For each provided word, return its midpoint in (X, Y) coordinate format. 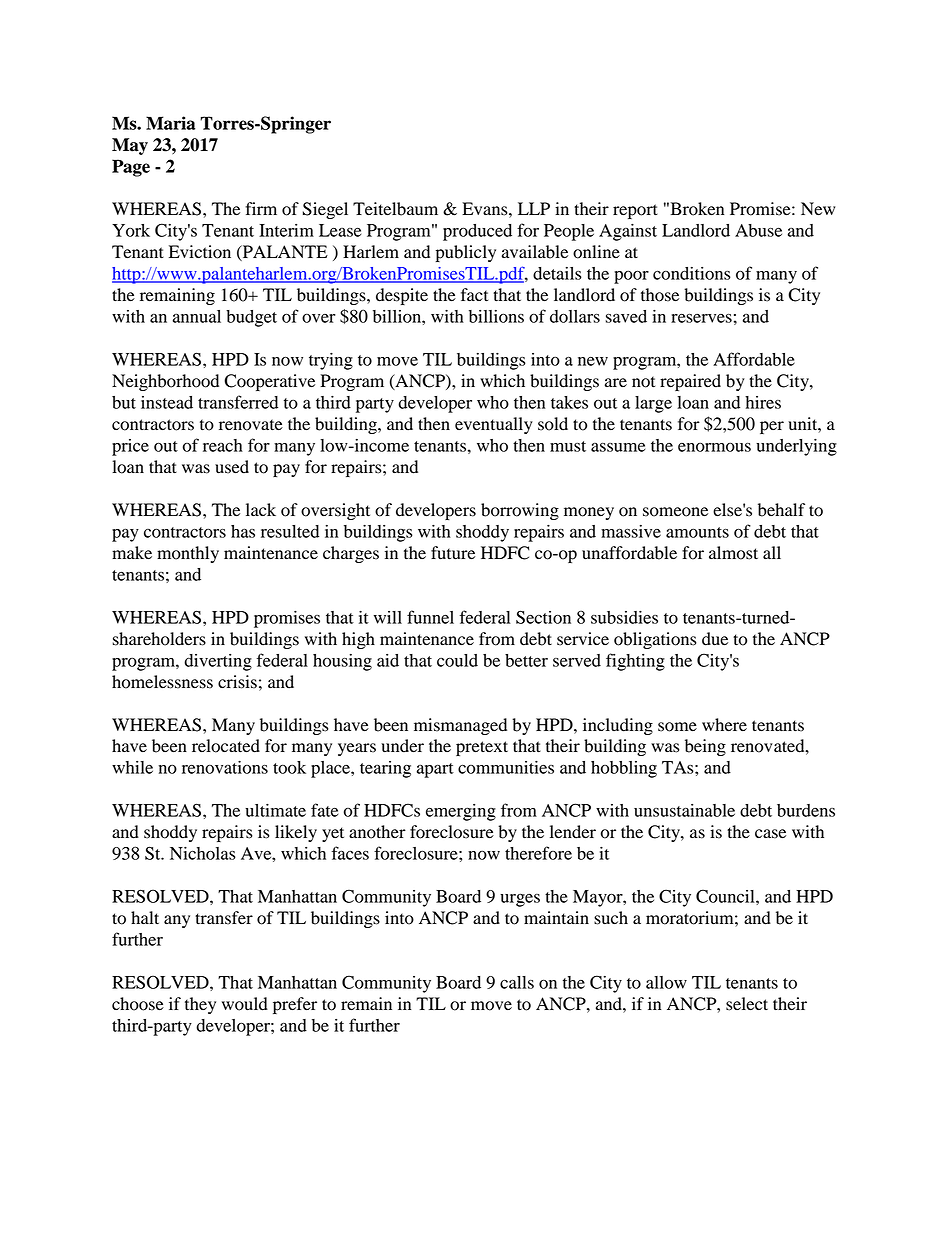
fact (474, 295)
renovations (225, 767)
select (747, 1004)
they (200, 1005)
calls (517, 982)
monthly (188, 554)
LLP (534, 208)
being (705, 747)
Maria (170, 123)
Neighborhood (165, 382)
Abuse (758, 230)
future (453, 553)
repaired (690, 382)
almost (733, 553)
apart (435, 770)
